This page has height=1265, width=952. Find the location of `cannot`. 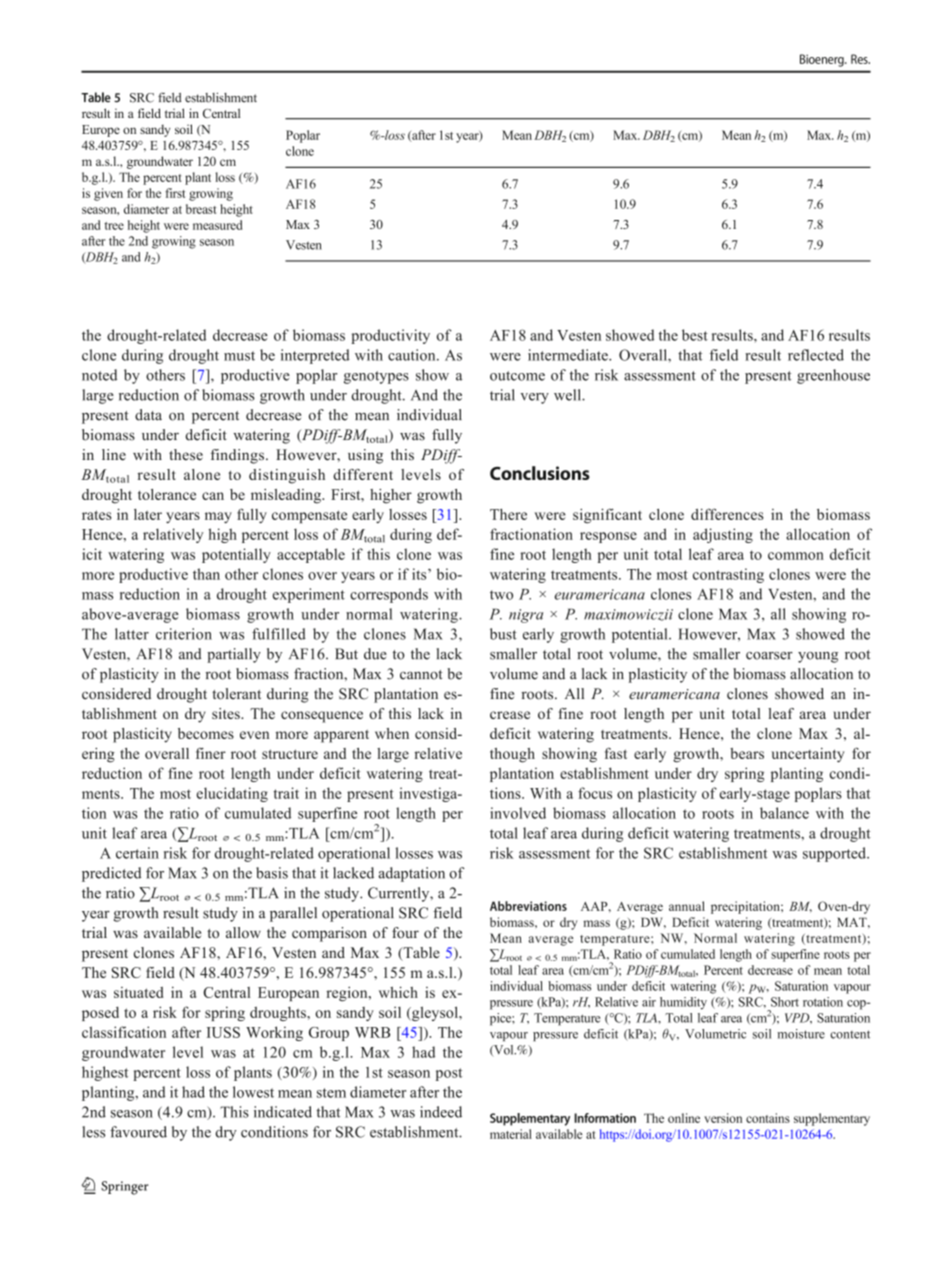

cannot is located at coordinates (421, 675).
